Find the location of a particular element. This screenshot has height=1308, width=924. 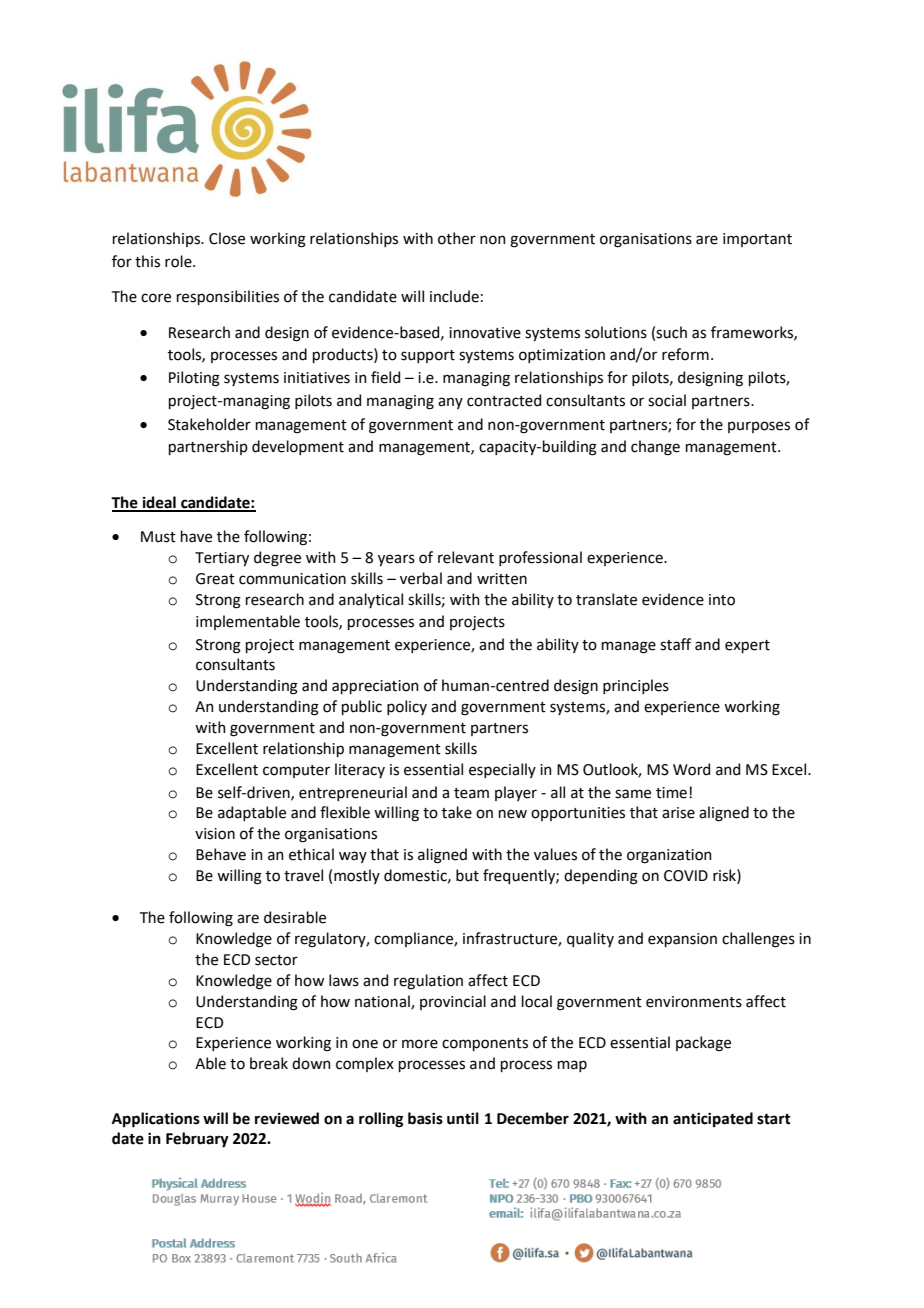

Tertiary is located at coordinates (222, 559).
